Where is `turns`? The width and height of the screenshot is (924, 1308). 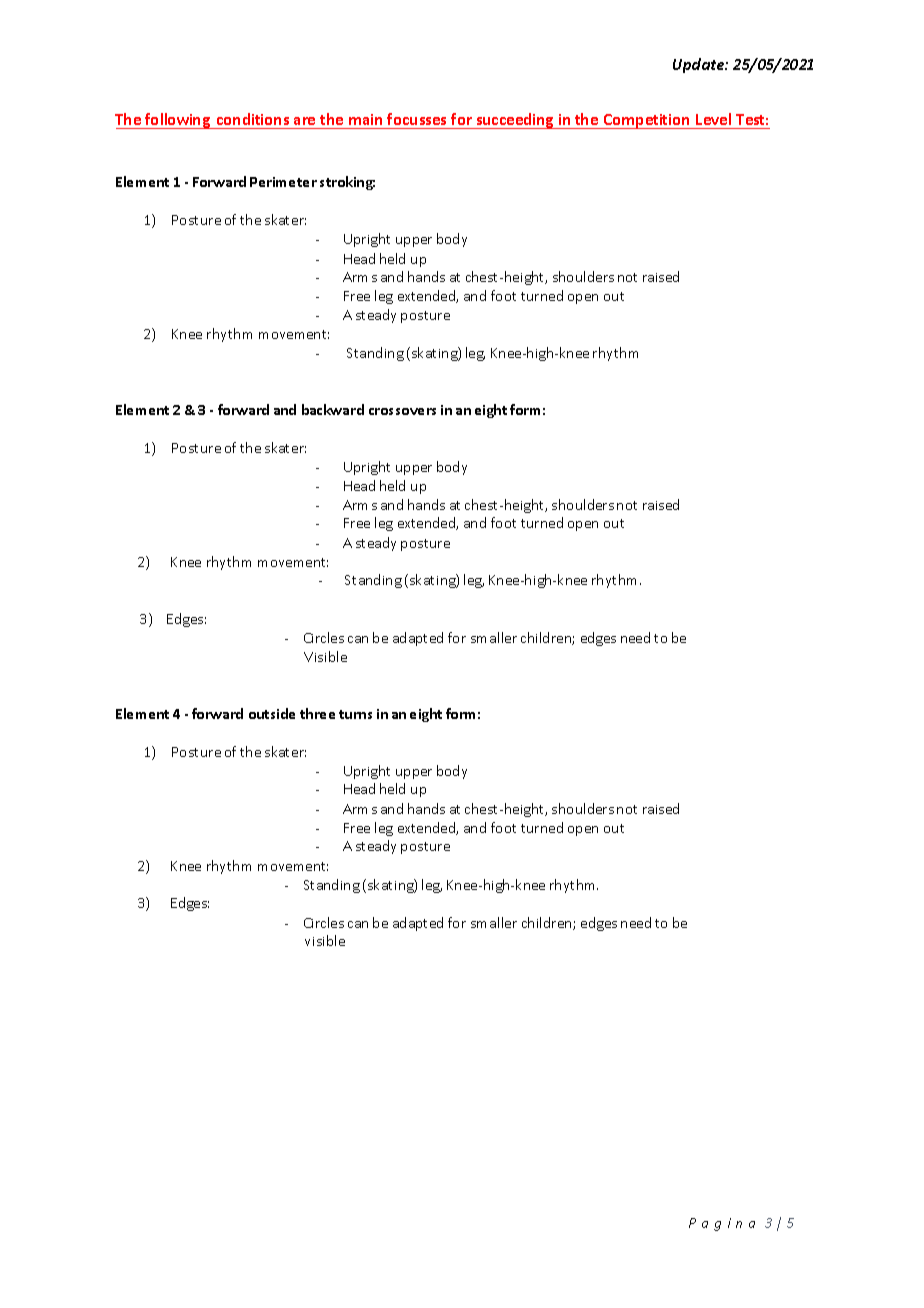
turns is located at coordinates (355, 714).
